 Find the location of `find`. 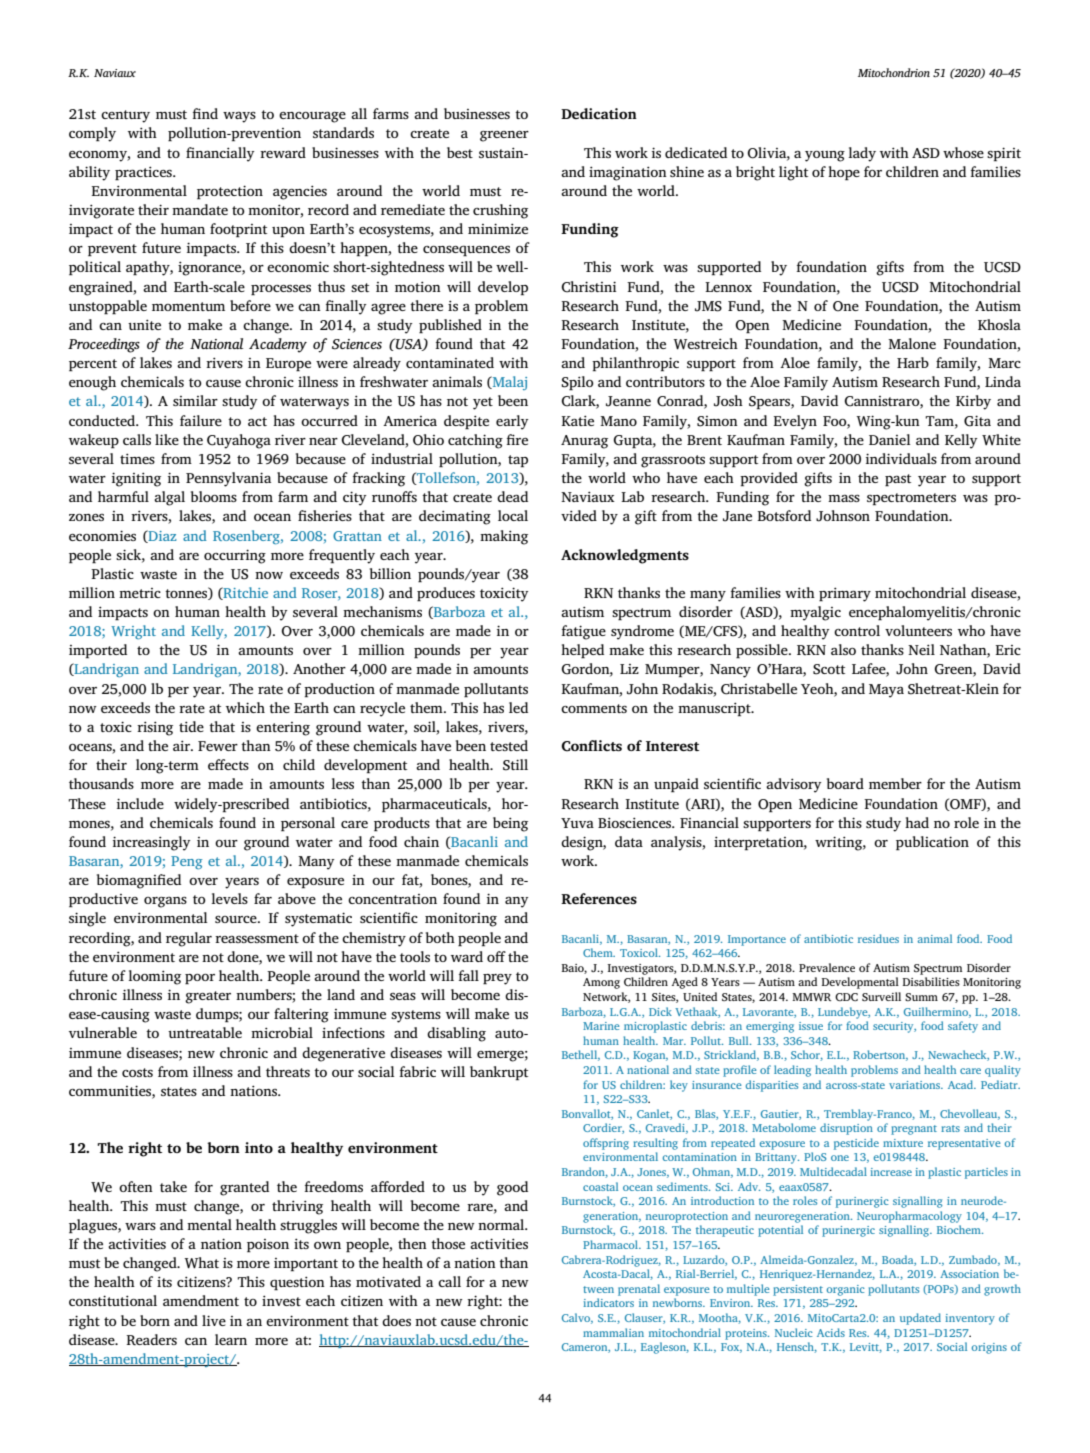

find is located at coordinates (205, 113).
